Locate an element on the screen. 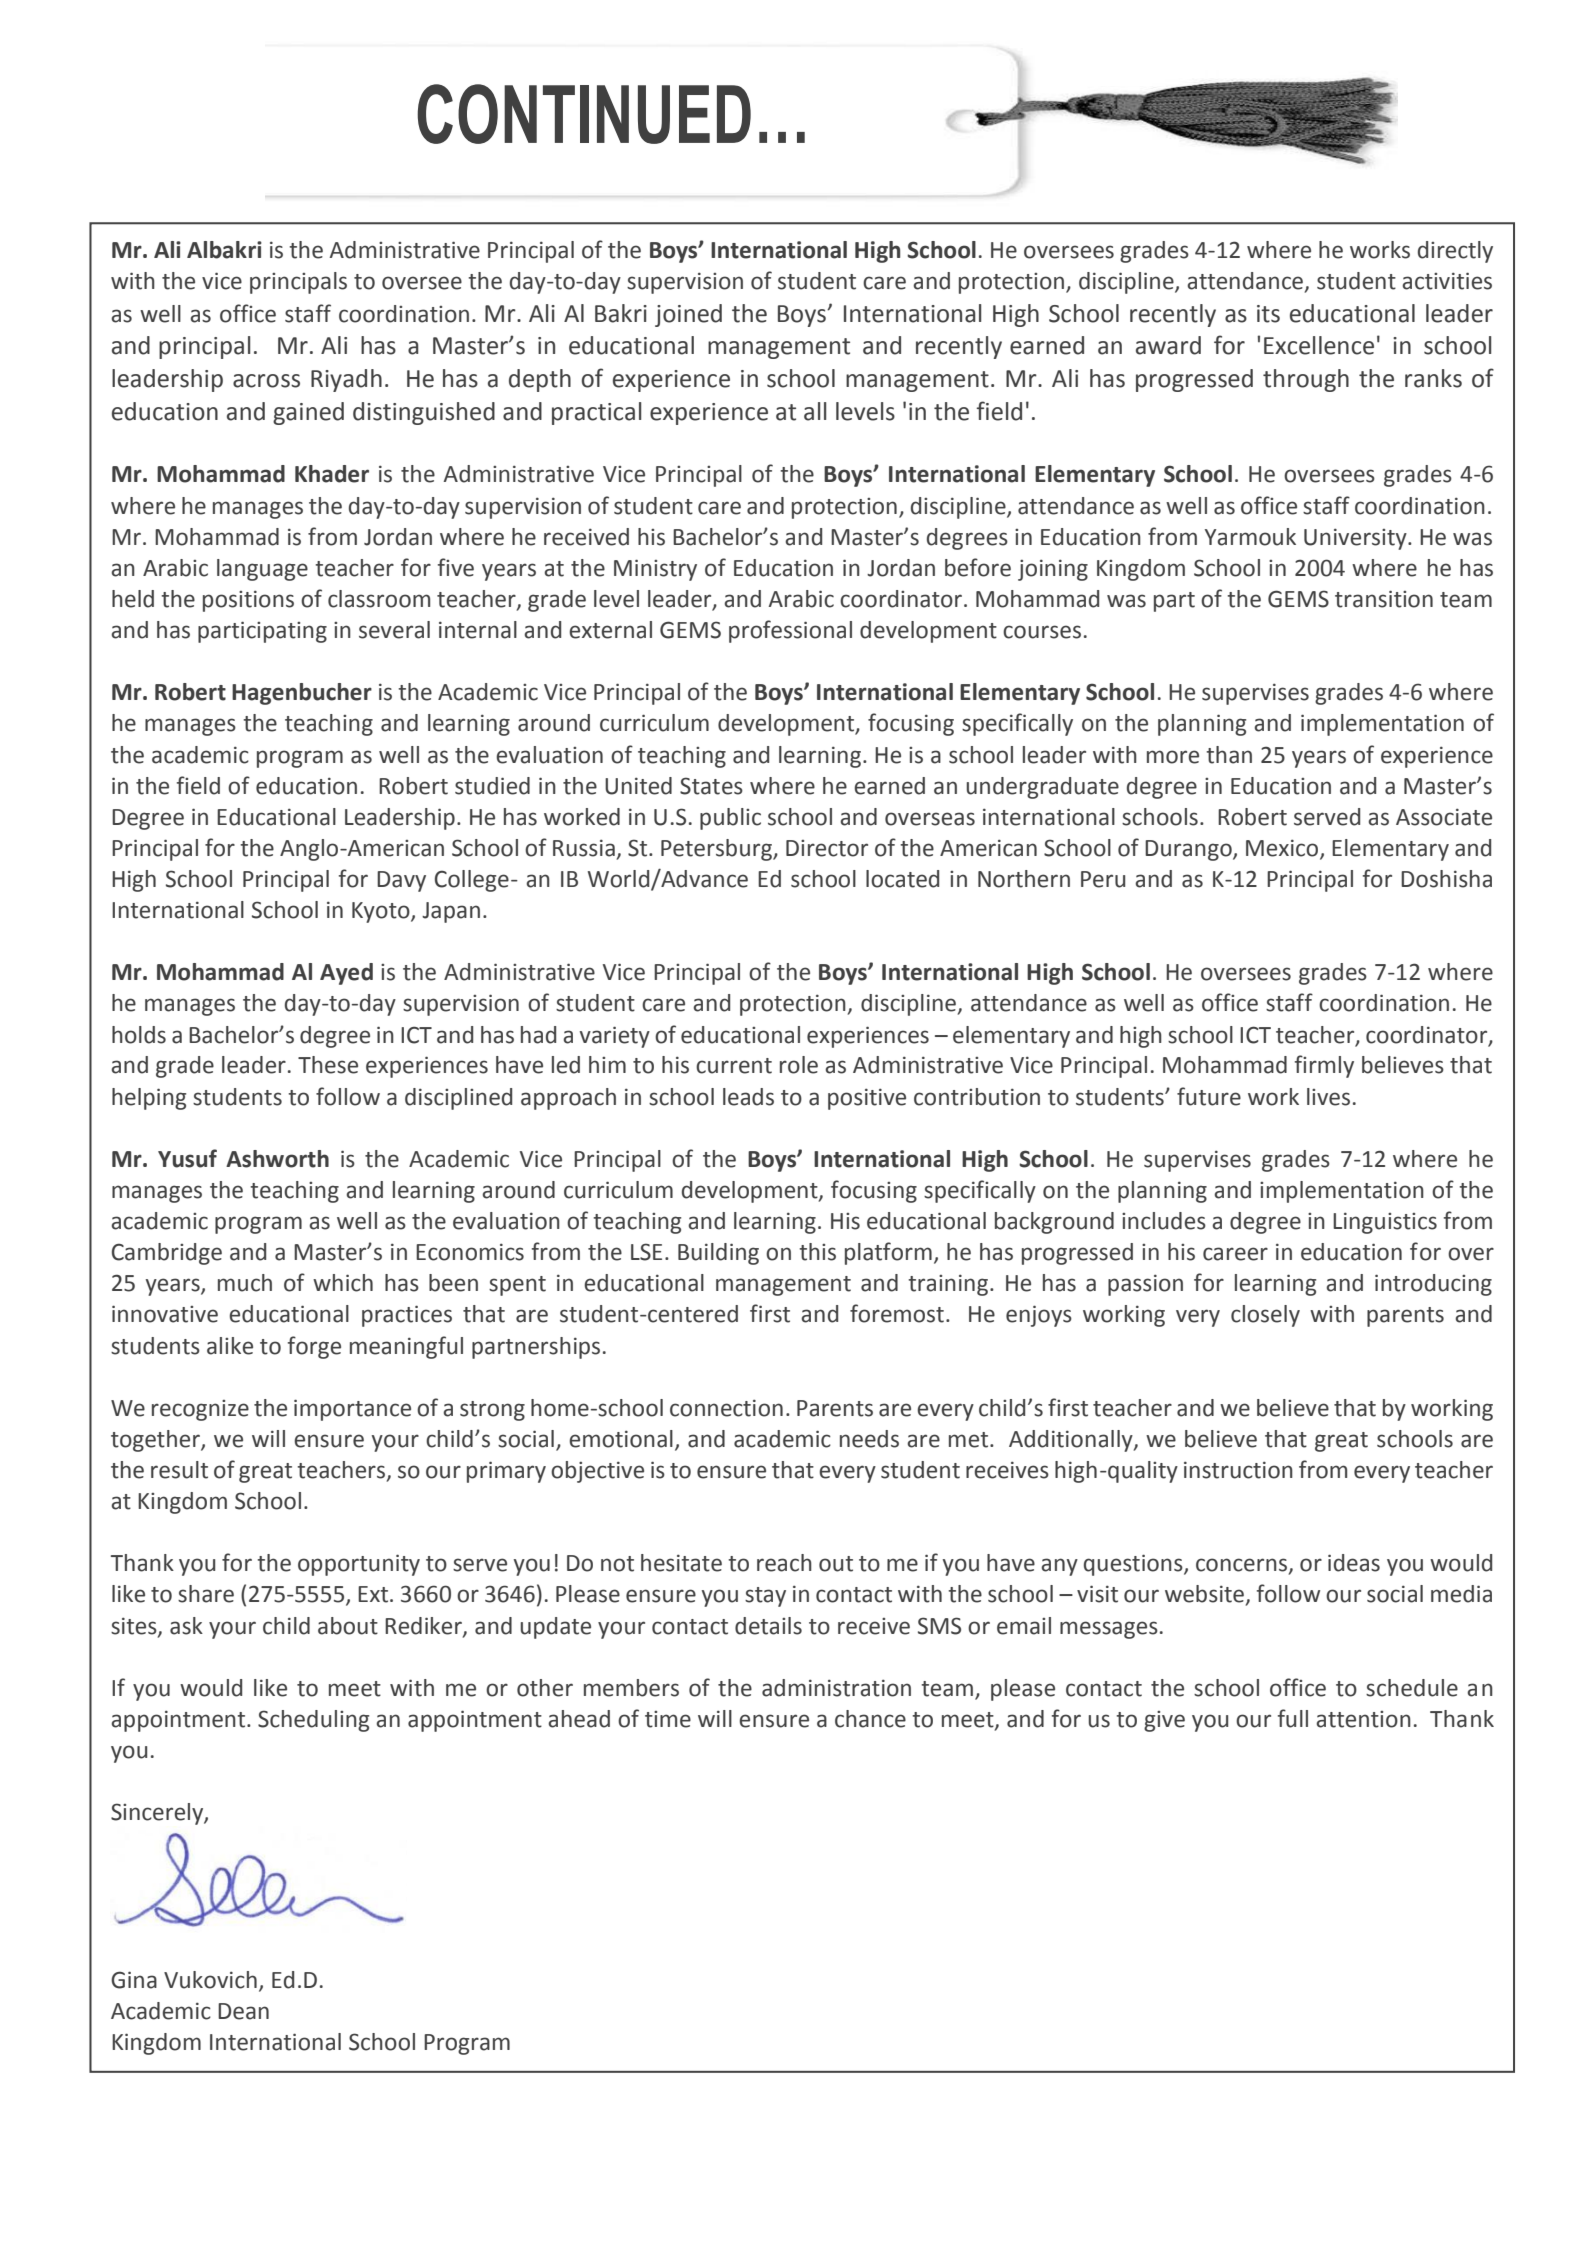 This screenshot has height=2258, width=1596. much is located at coordinates (245, 1283).
